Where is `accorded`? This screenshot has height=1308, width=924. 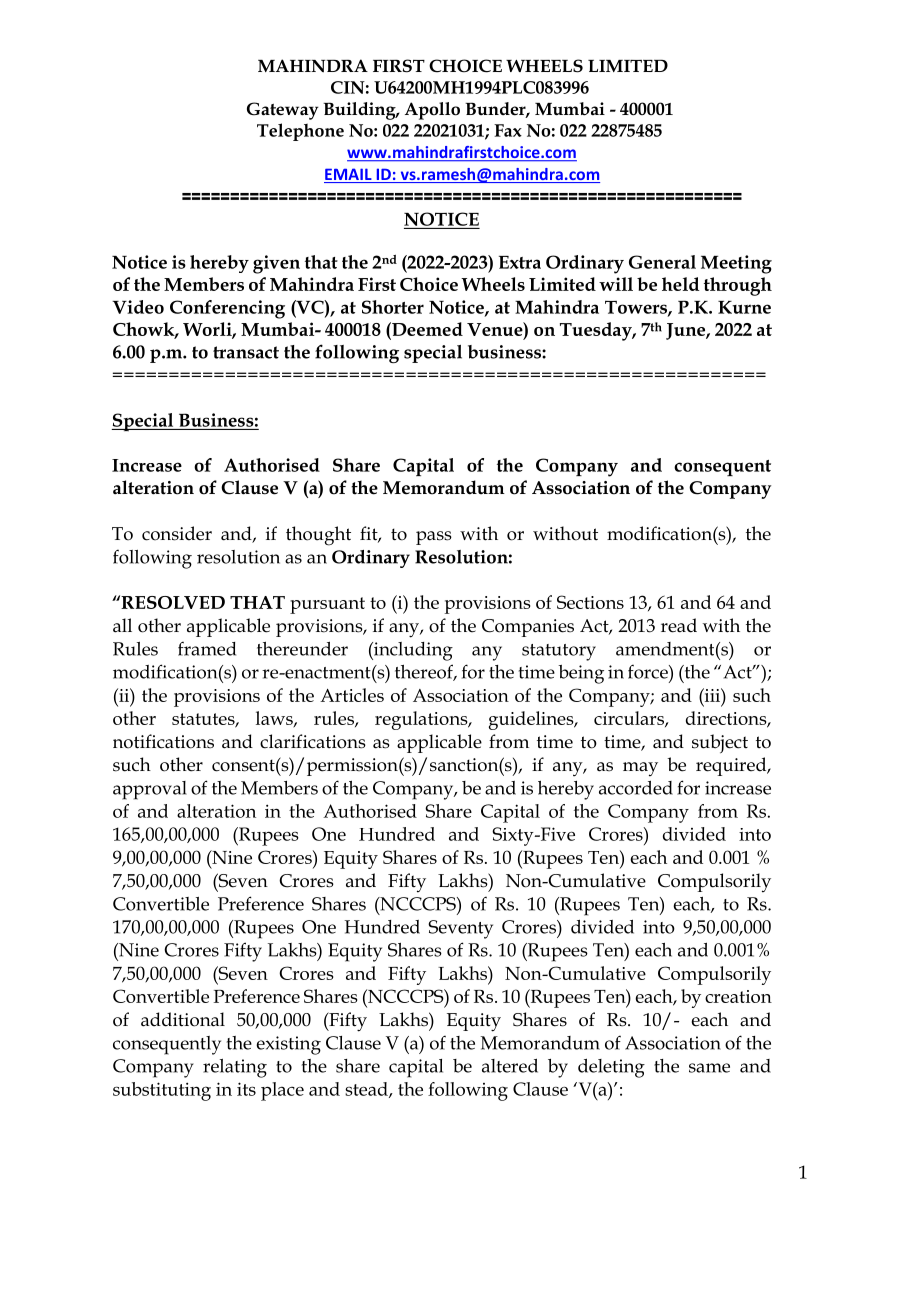
accorded is located at coordinates (636, 788).
